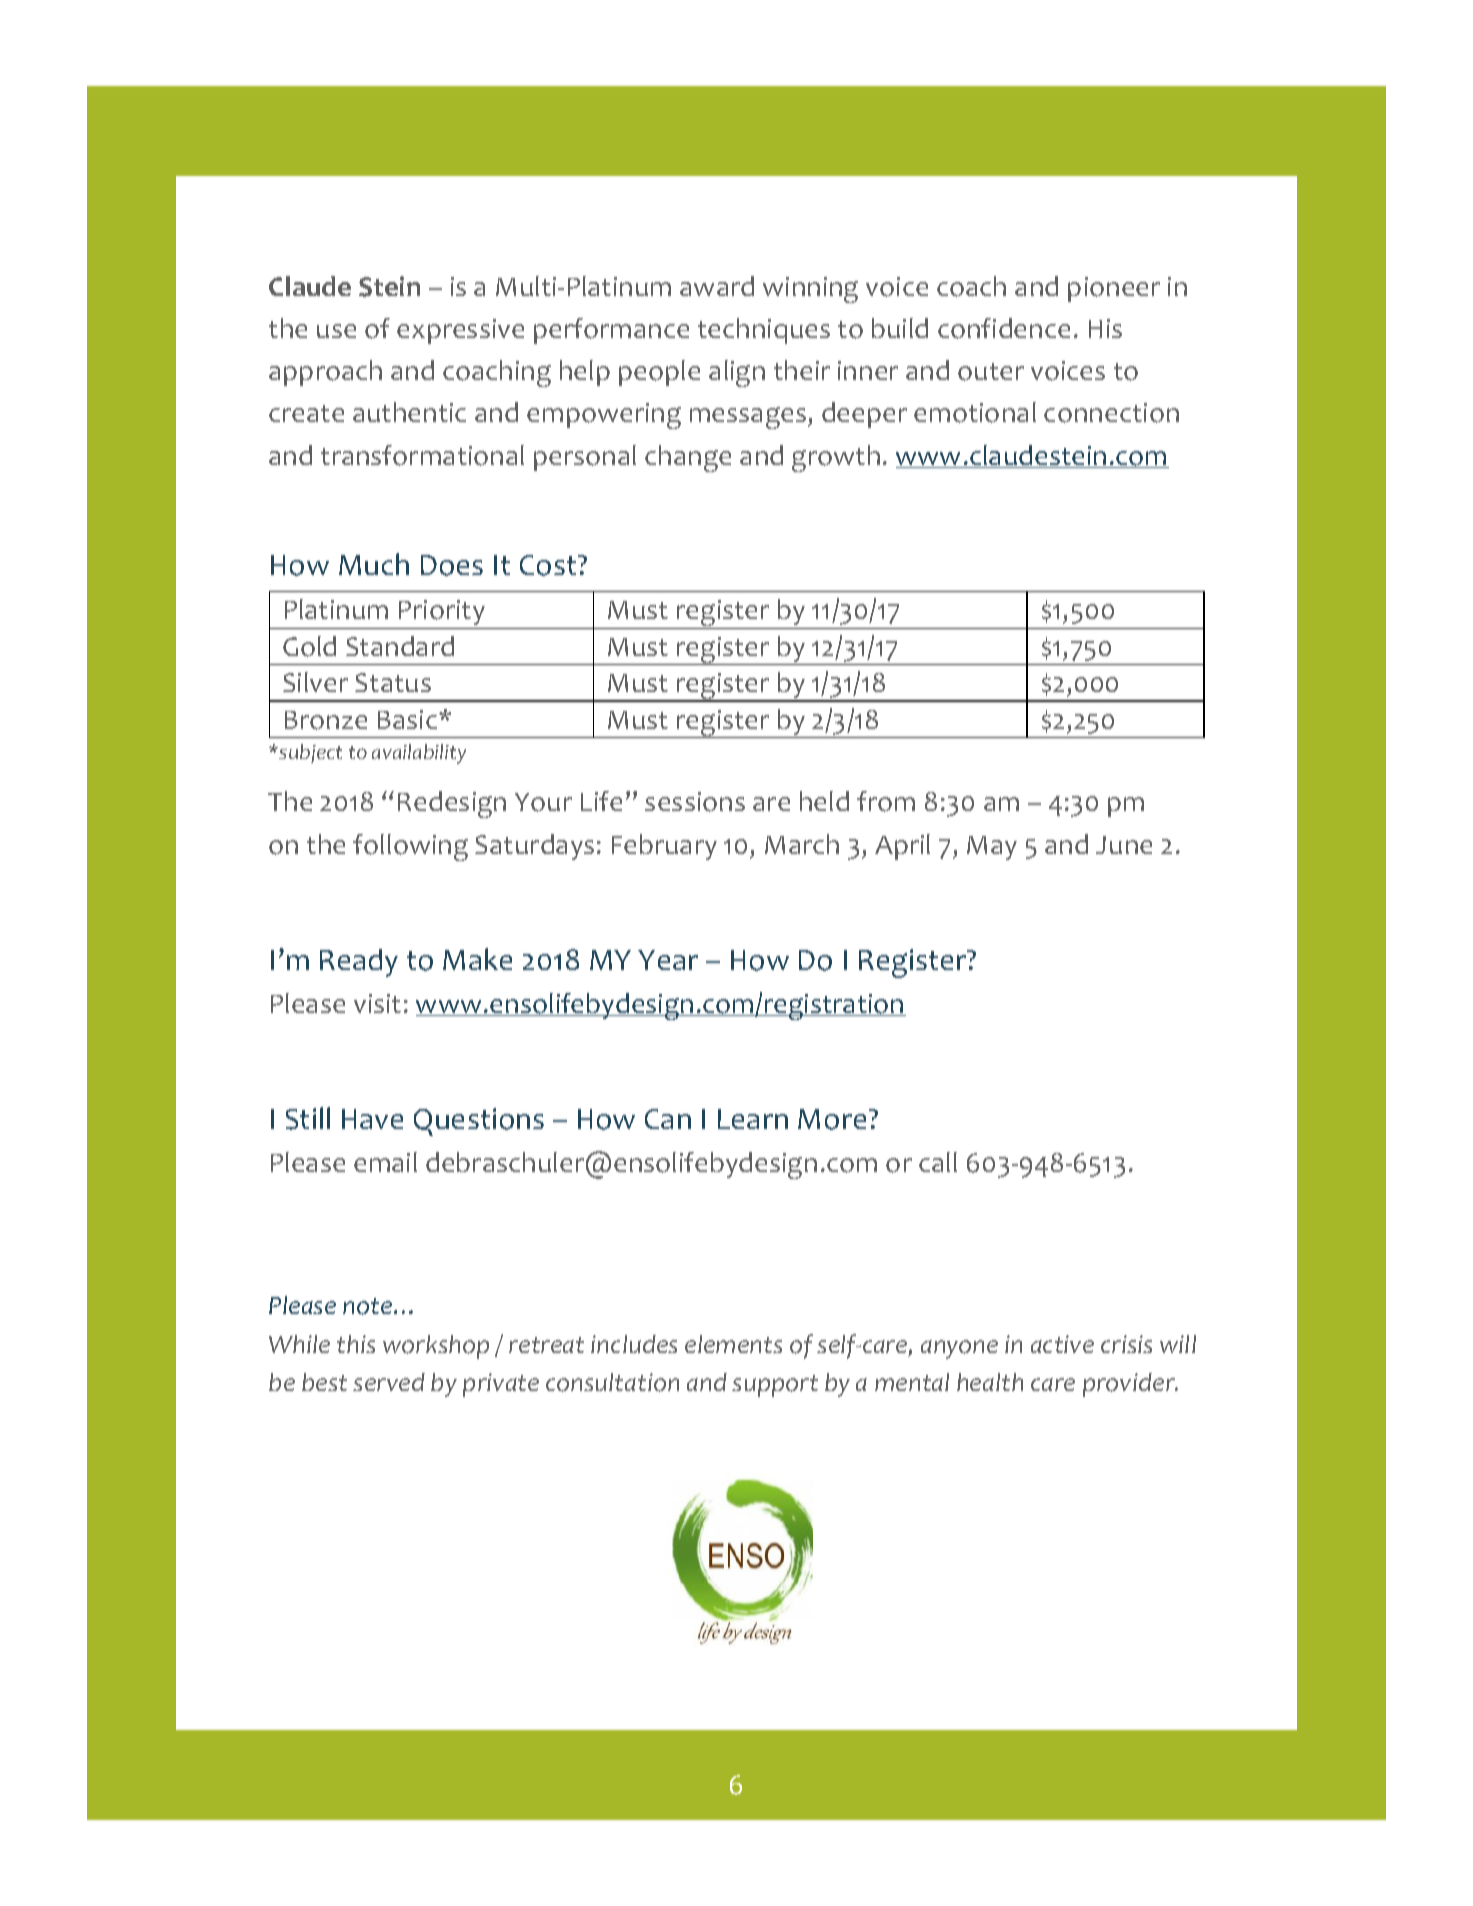 This screenshot has width=1473, height=1906. I want to click on expressive, so click(460, 331).
